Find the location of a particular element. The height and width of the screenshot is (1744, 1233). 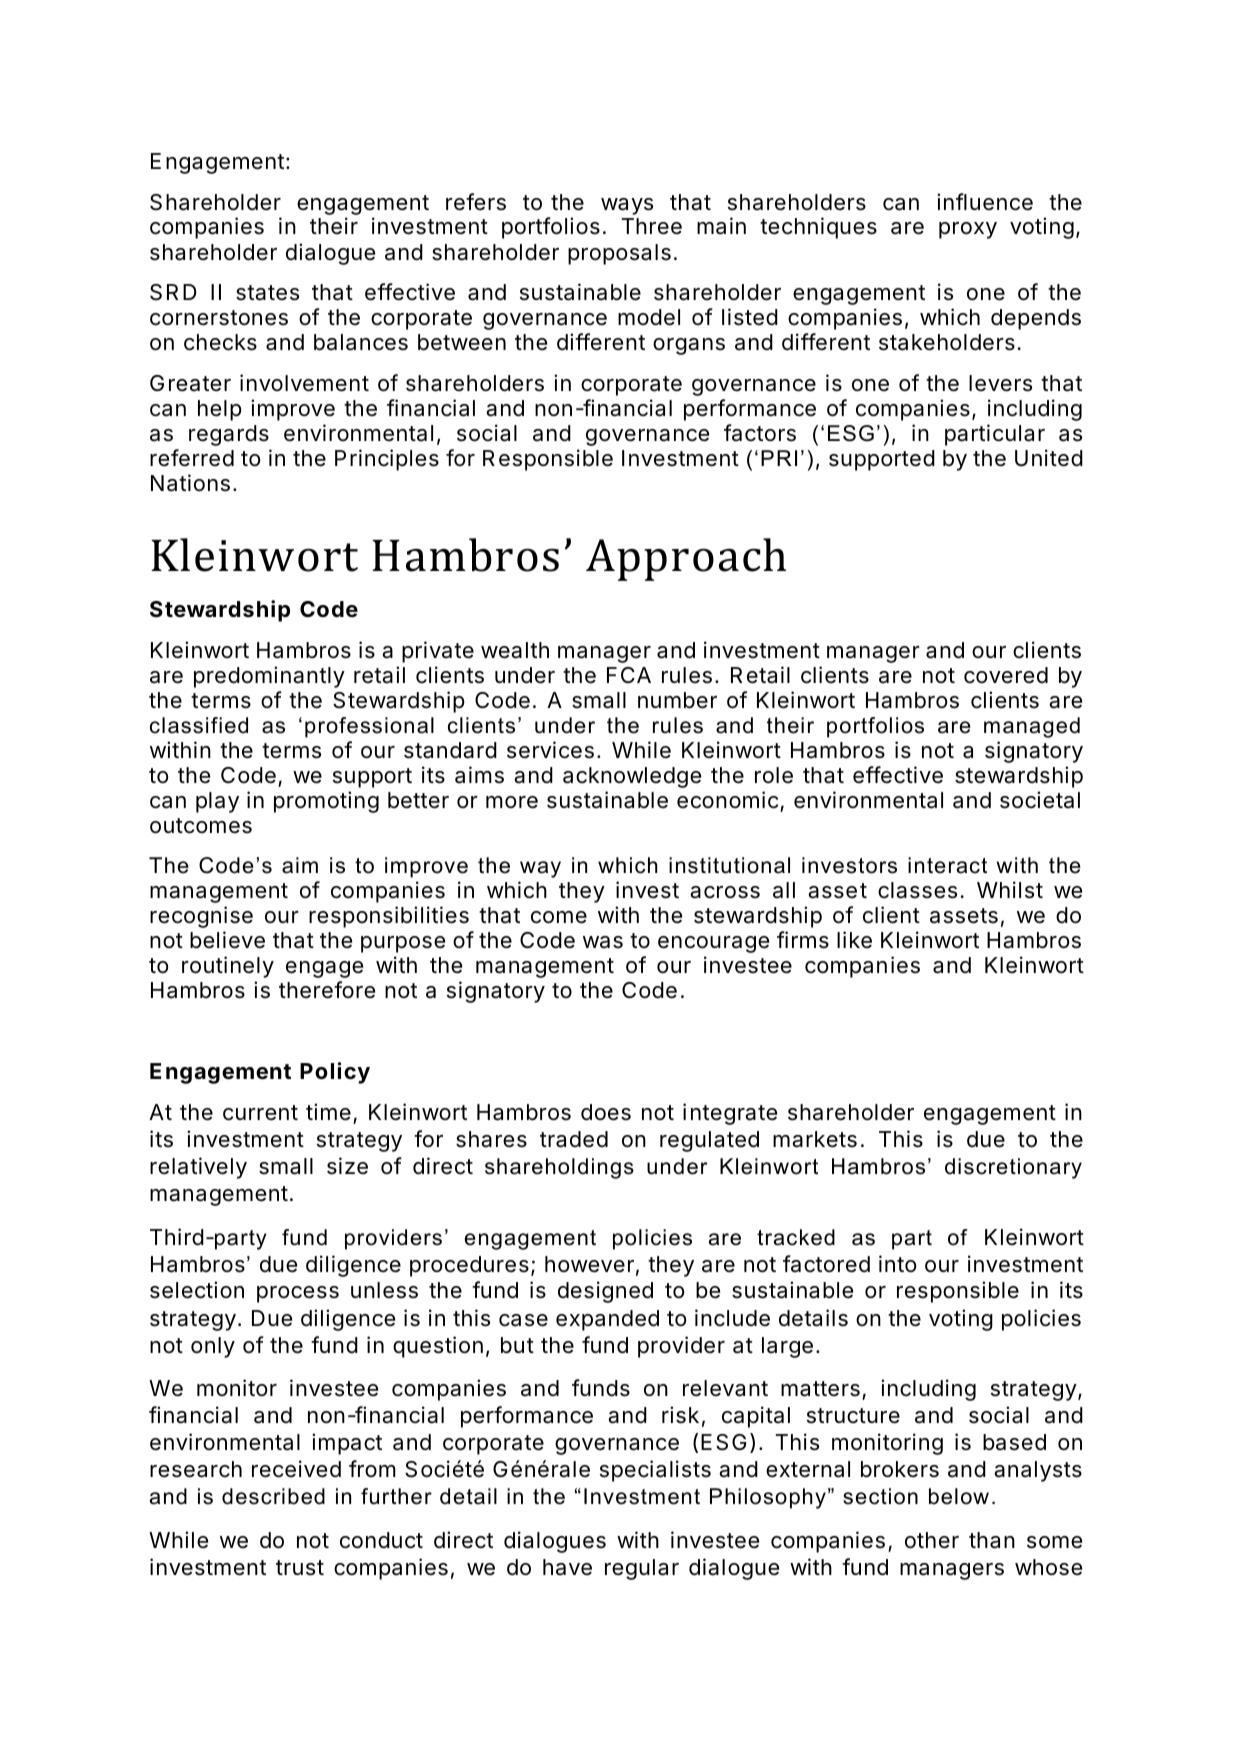

states is located at coordinates (267, 293).
